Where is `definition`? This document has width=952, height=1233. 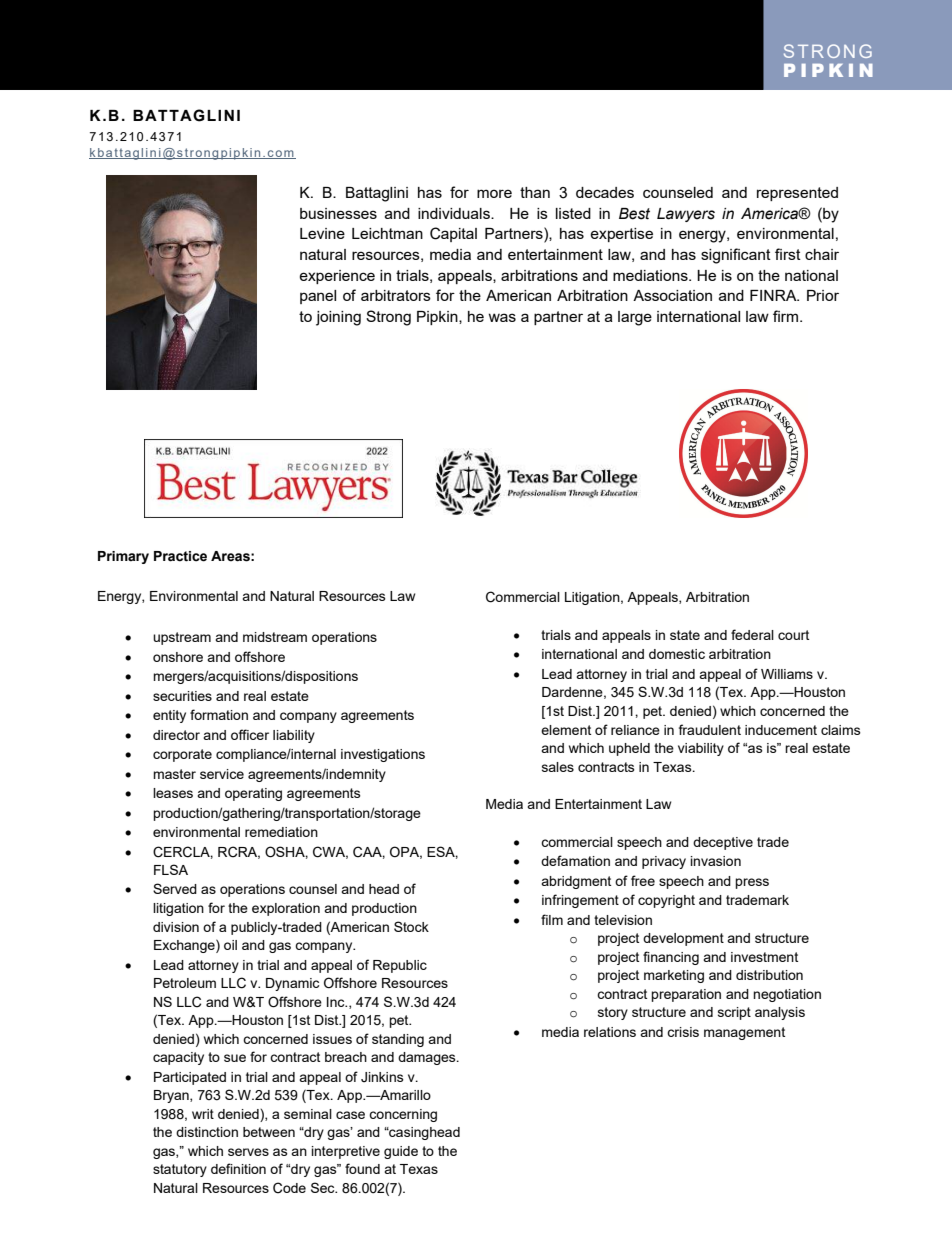 definition is located at coordinates (238, 1168).
